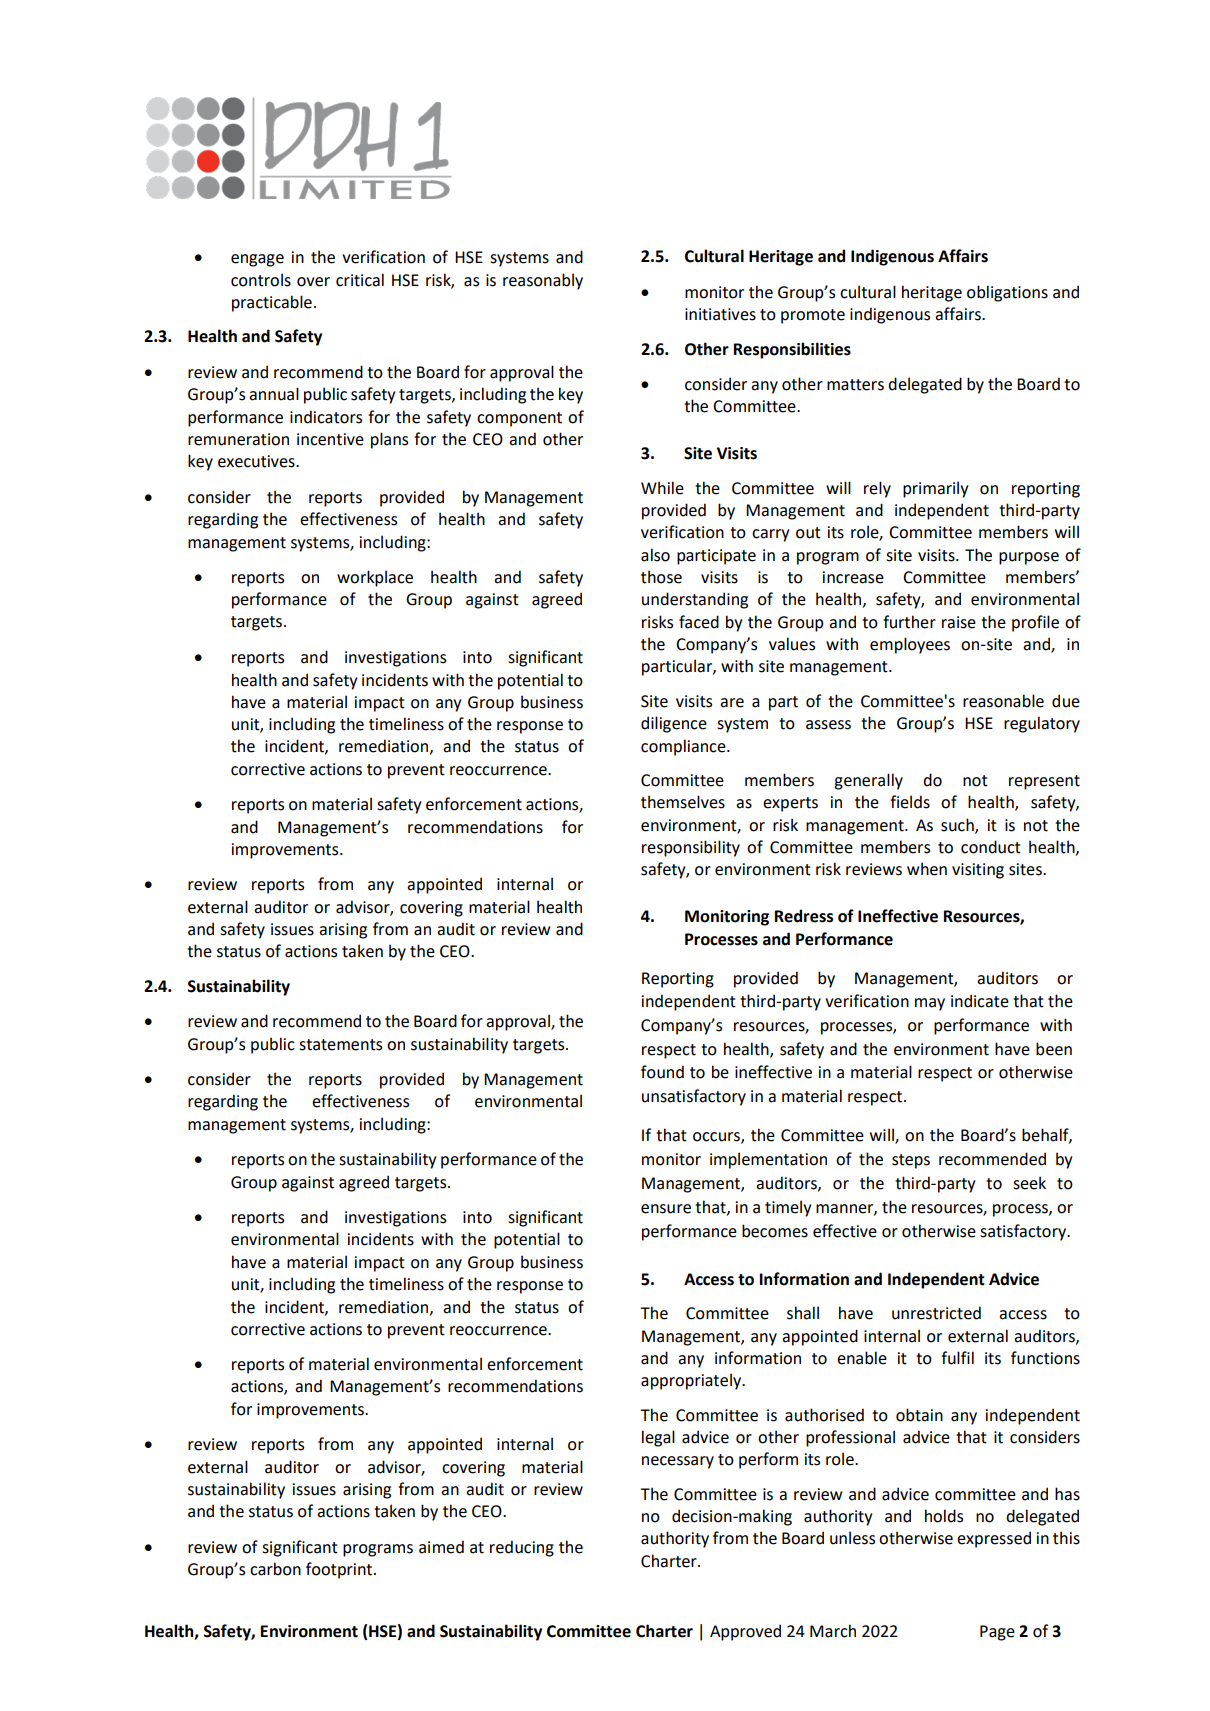  What do you see at coordinates (360, 280) in the screenshot?
I see `critical` at bounding box center [360, 280].
